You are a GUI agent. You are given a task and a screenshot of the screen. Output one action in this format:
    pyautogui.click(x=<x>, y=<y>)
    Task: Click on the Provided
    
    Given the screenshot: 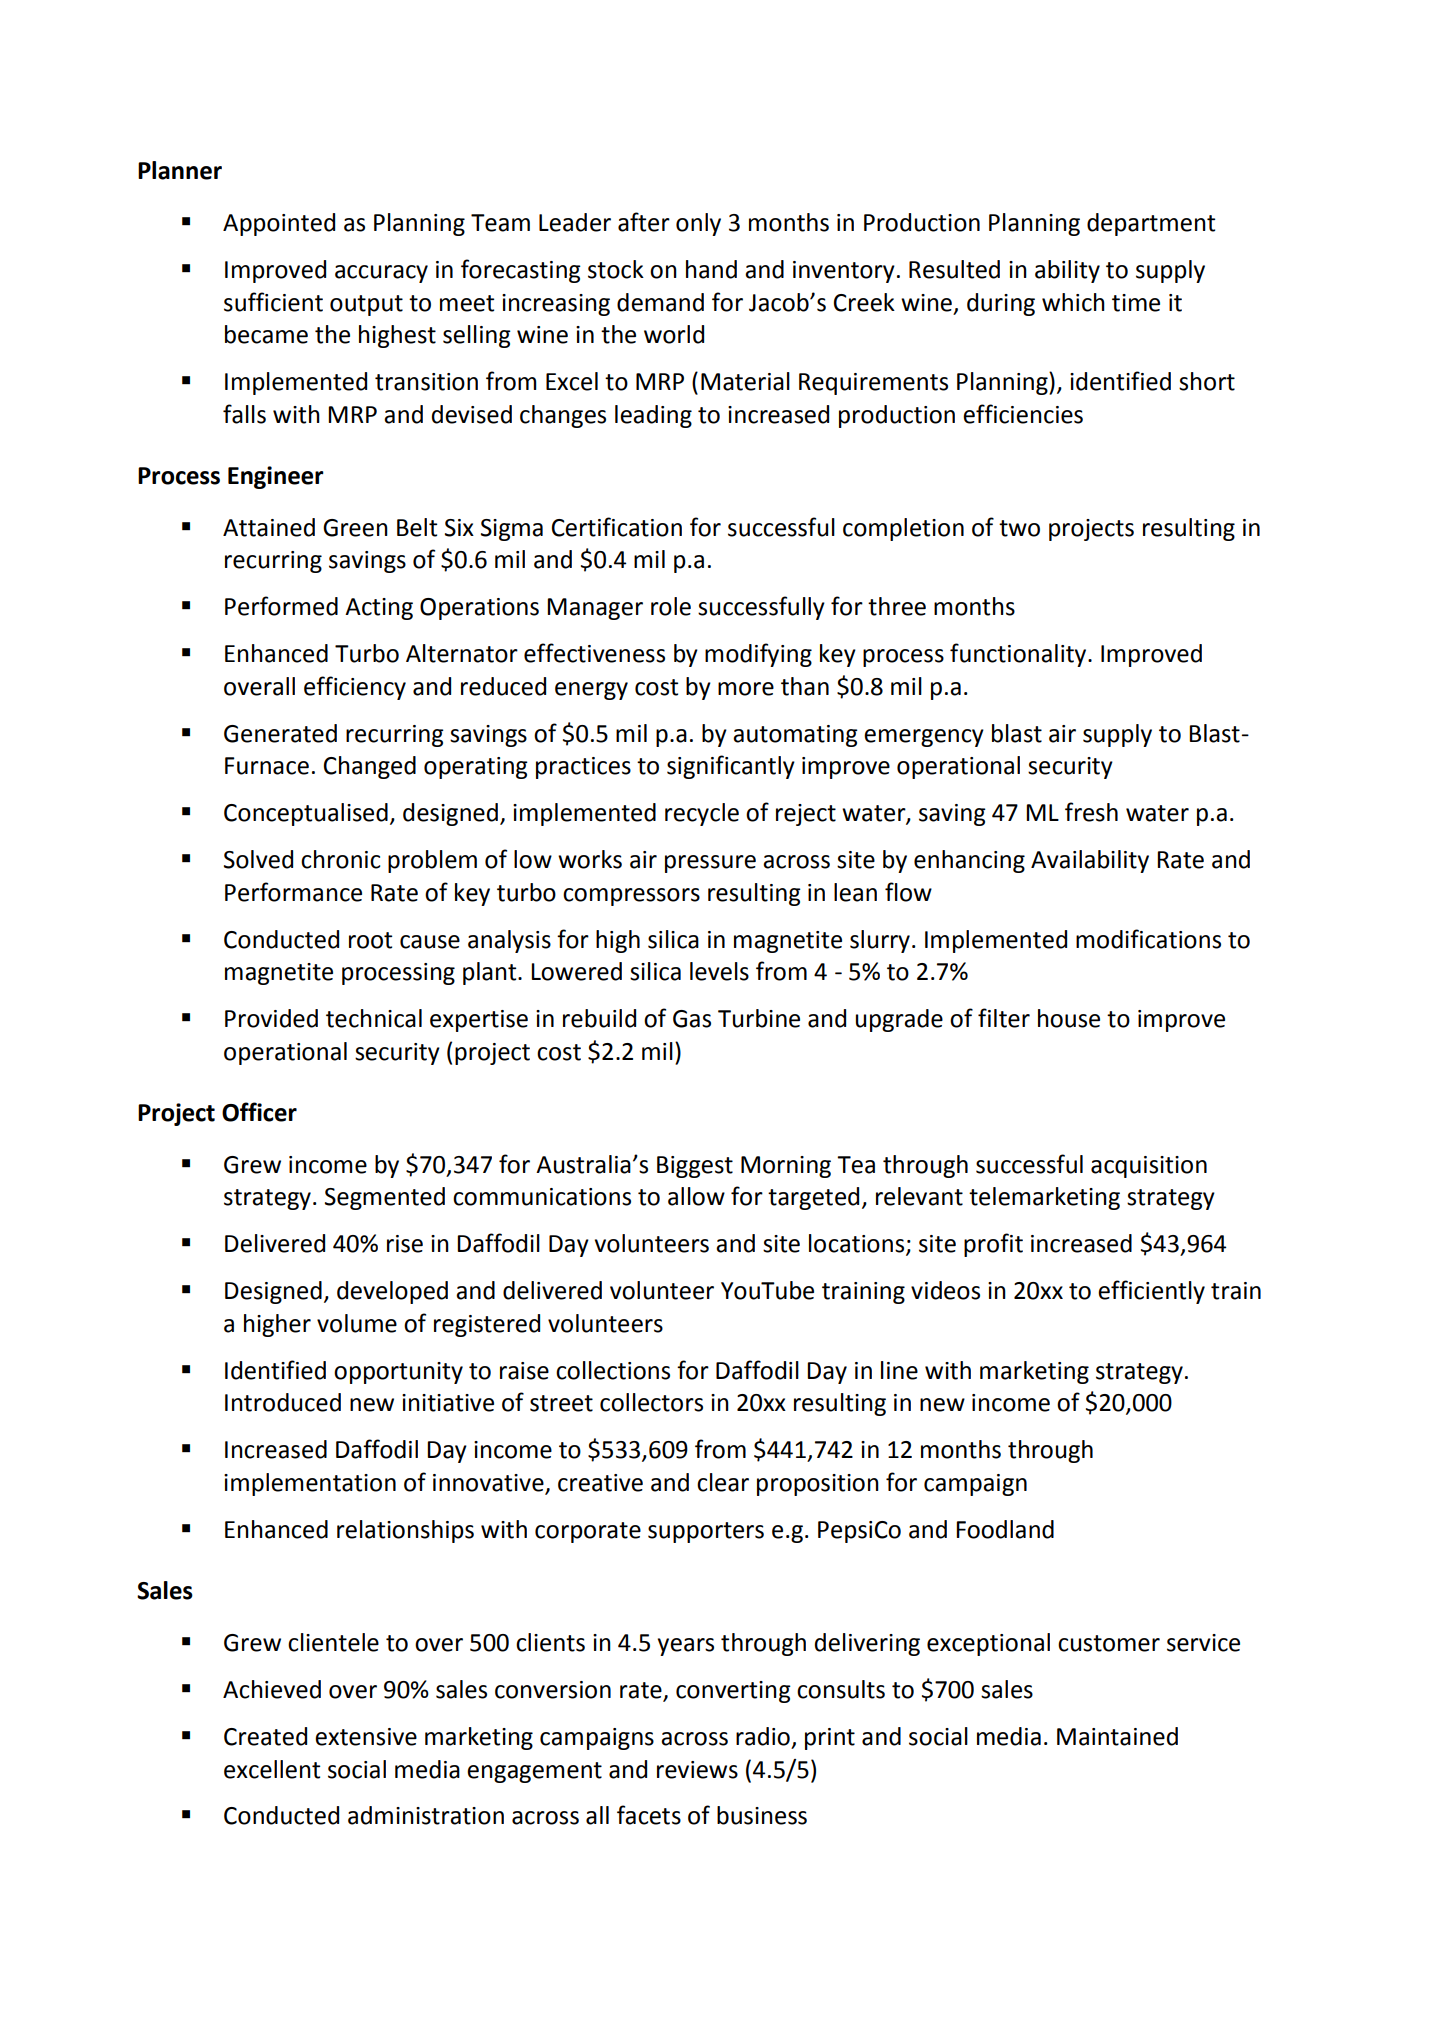 What is the action you would take?
    pyautogui.click(x=271, y=1018)
